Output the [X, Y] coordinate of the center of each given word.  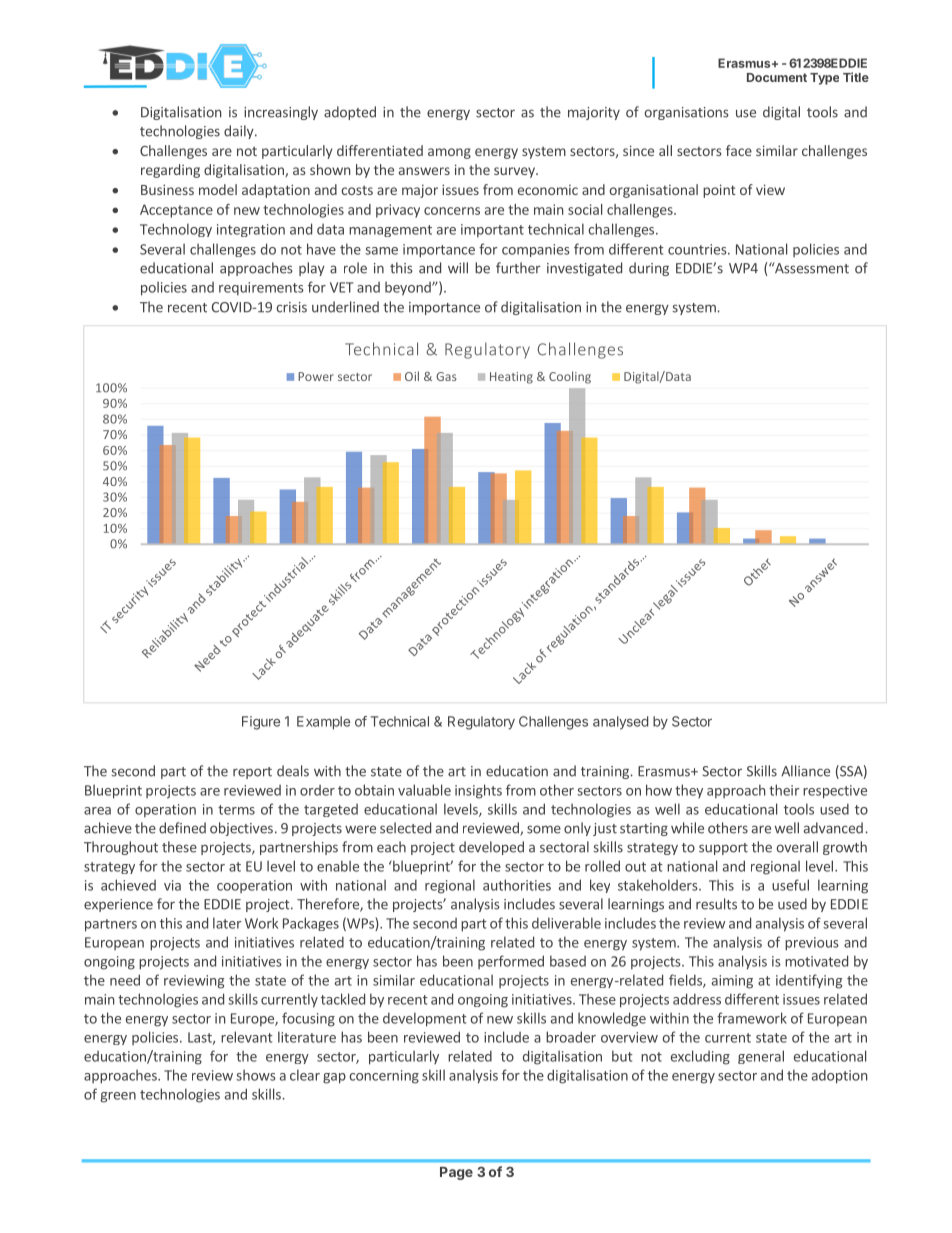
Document [777, 77]
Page [456, 1173]
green [118, 1097]
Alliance [805, 771]
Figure [261, 723]
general [761, 1057]
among [449, 153]
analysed [620, 723]
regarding [170, 171]
